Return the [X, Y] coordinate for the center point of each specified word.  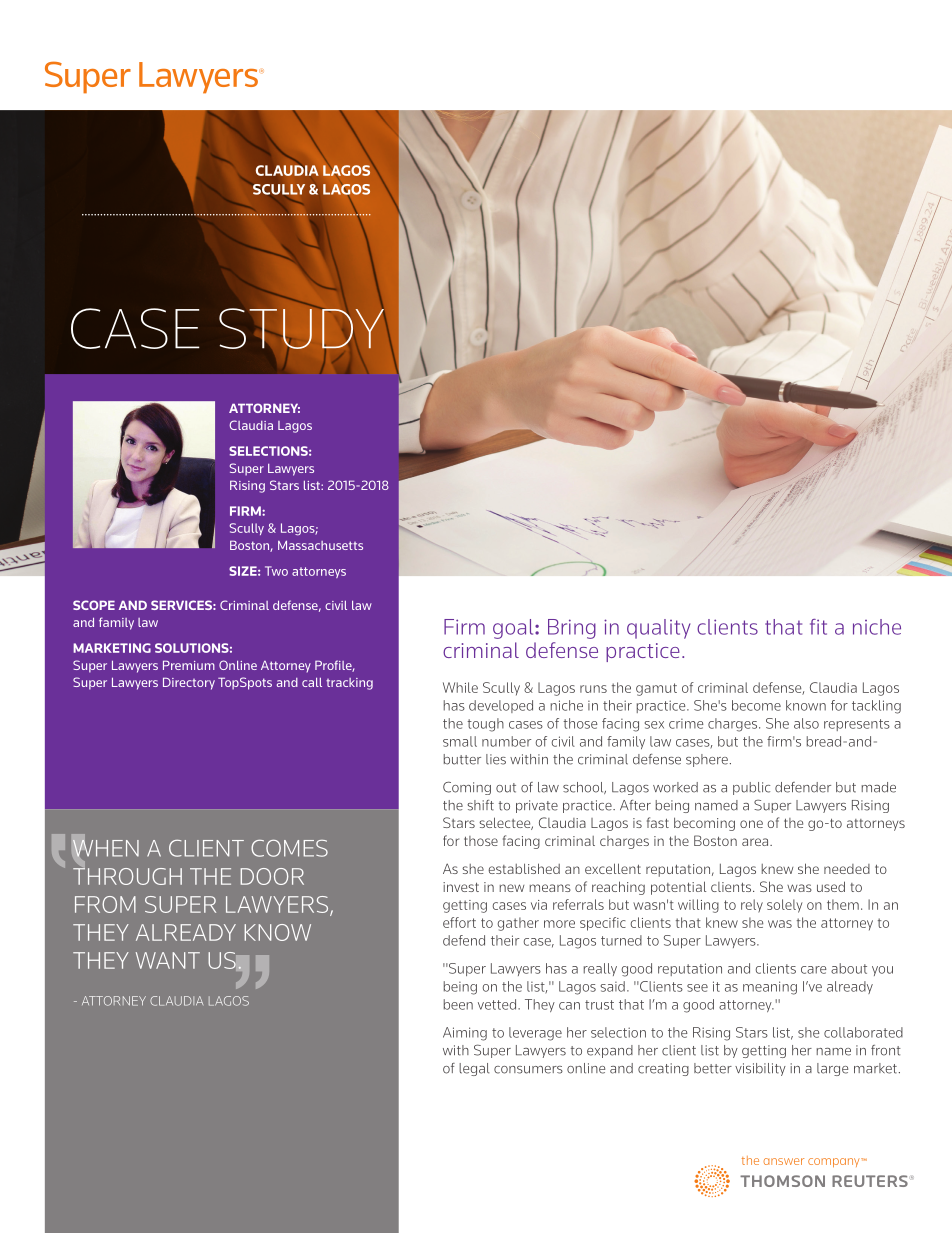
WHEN [105, 848]
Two [276, 571]
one [751, 824]
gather [518, 924]
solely [784, 906]
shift [480, 805]
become [756, 705]
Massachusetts [320, 545]
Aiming [465, 1034]
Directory [189, 683]
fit [818, 627]
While [460, 687]
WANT [168, 960]
